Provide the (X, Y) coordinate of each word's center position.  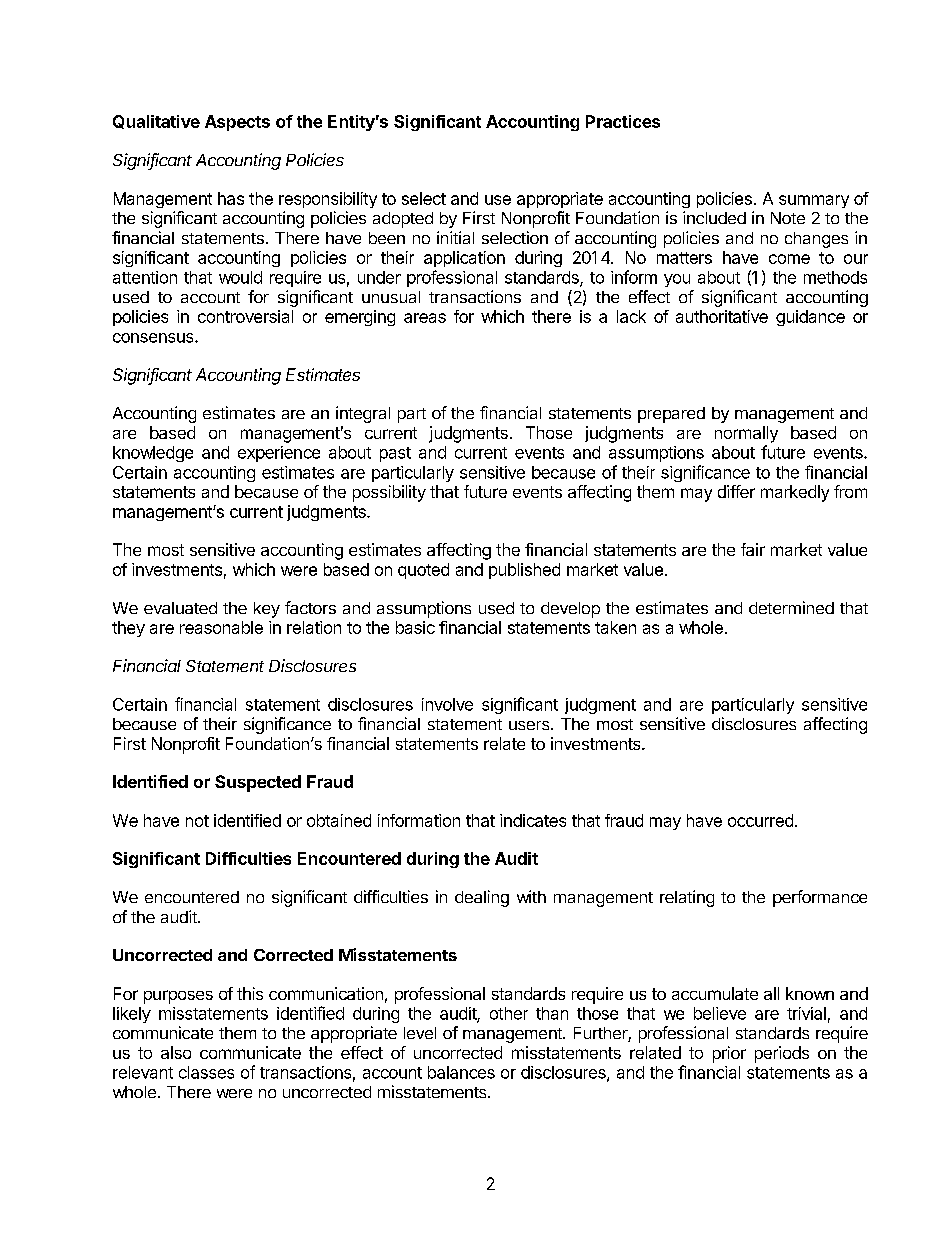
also (176, 1052)
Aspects (237, 123)
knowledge (153, 454)
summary (814, 201)
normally (746, 434)
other (509, 1013)
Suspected (258, 783)
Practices (623, 121)
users (530, 725)
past (395, 454)
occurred (760, 820)
